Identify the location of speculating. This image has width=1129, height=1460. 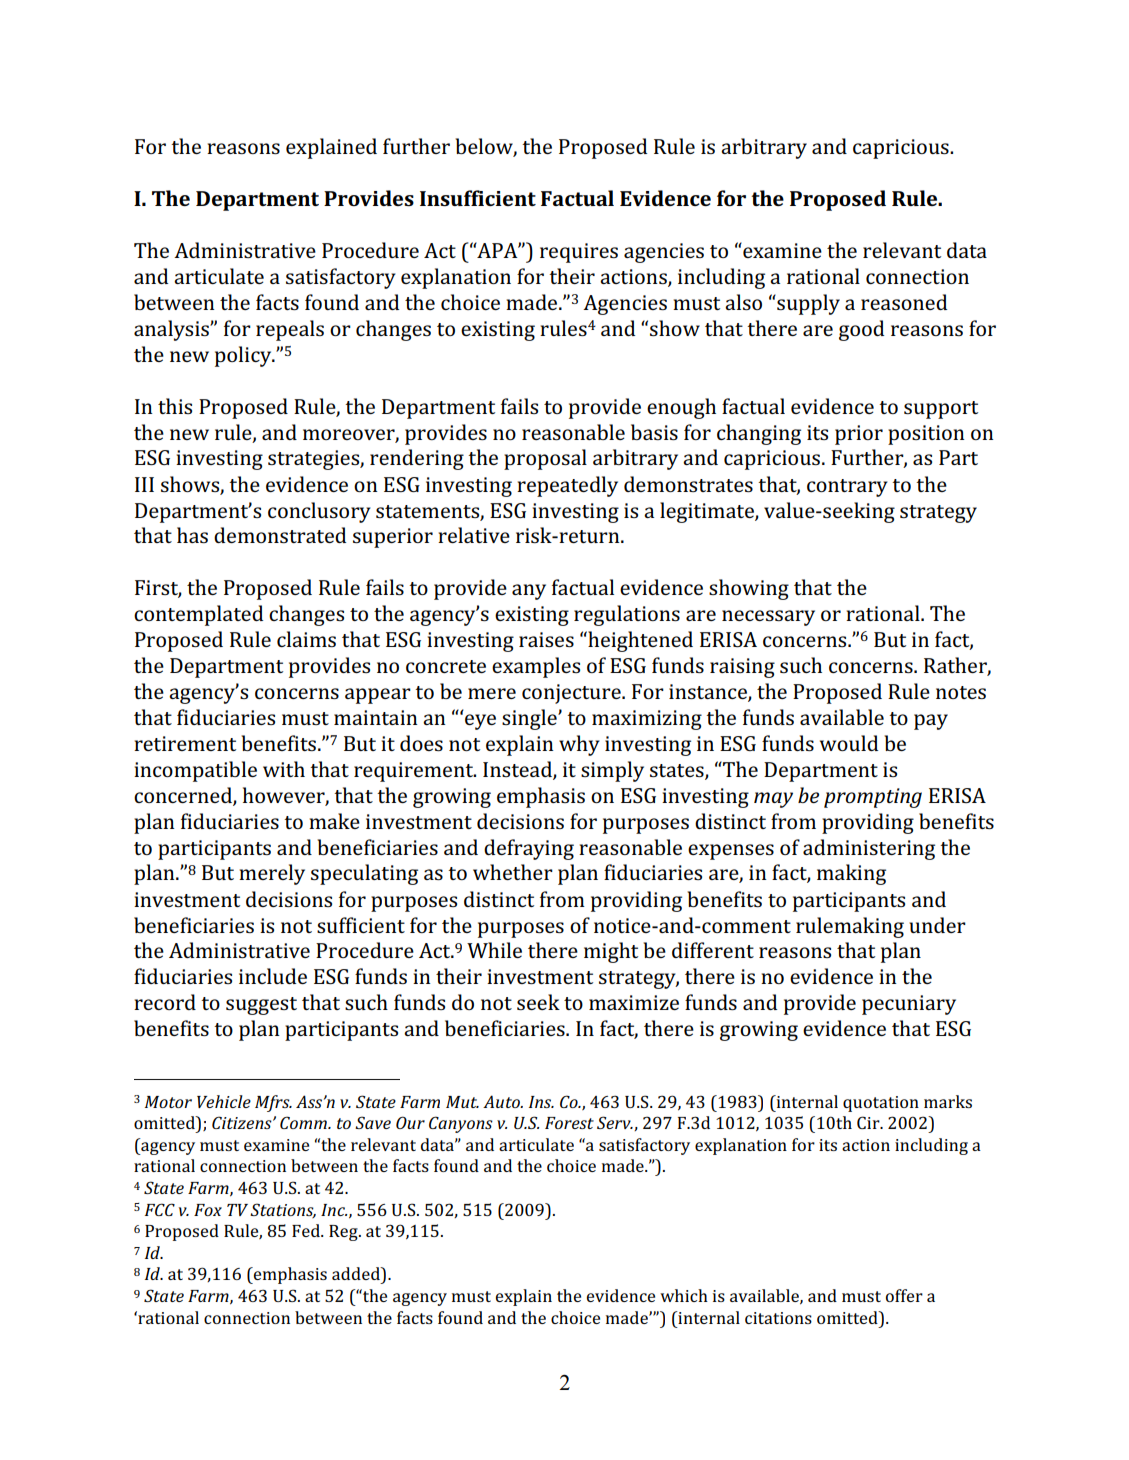
(364, 874).
